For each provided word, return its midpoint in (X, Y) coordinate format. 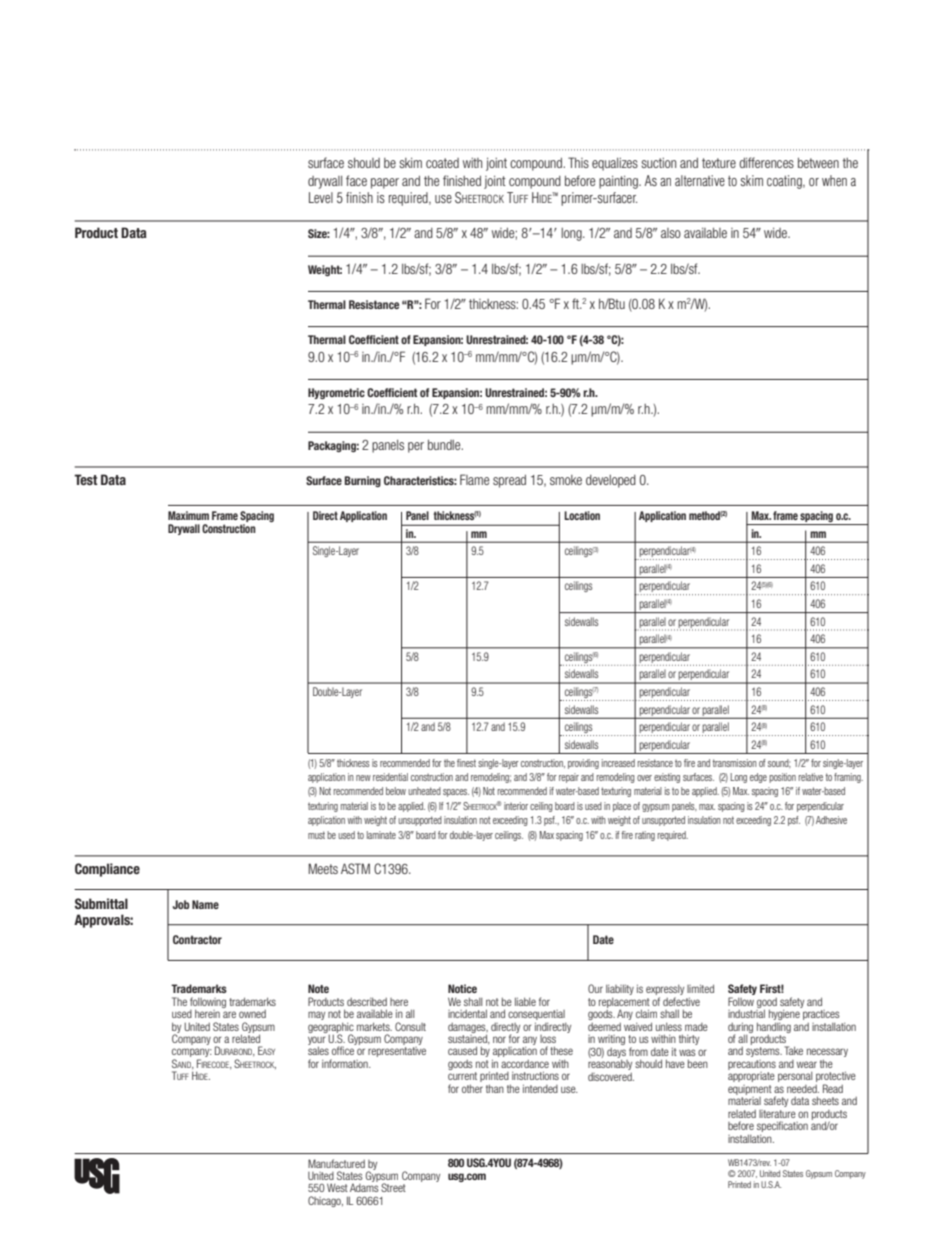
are (229, 1014)
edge (758, 778)
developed (611, 481)
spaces (456, 793)
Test (86, 479)
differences (766, 162)
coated (442, 163)
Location (582, 515)
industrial (746, 1012)
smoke (566, 480)
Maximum (188, 515)
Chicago (325, 1201)
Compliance (107, 870)
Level (321, 197)
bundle (445, 445)
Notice (462, 988)
